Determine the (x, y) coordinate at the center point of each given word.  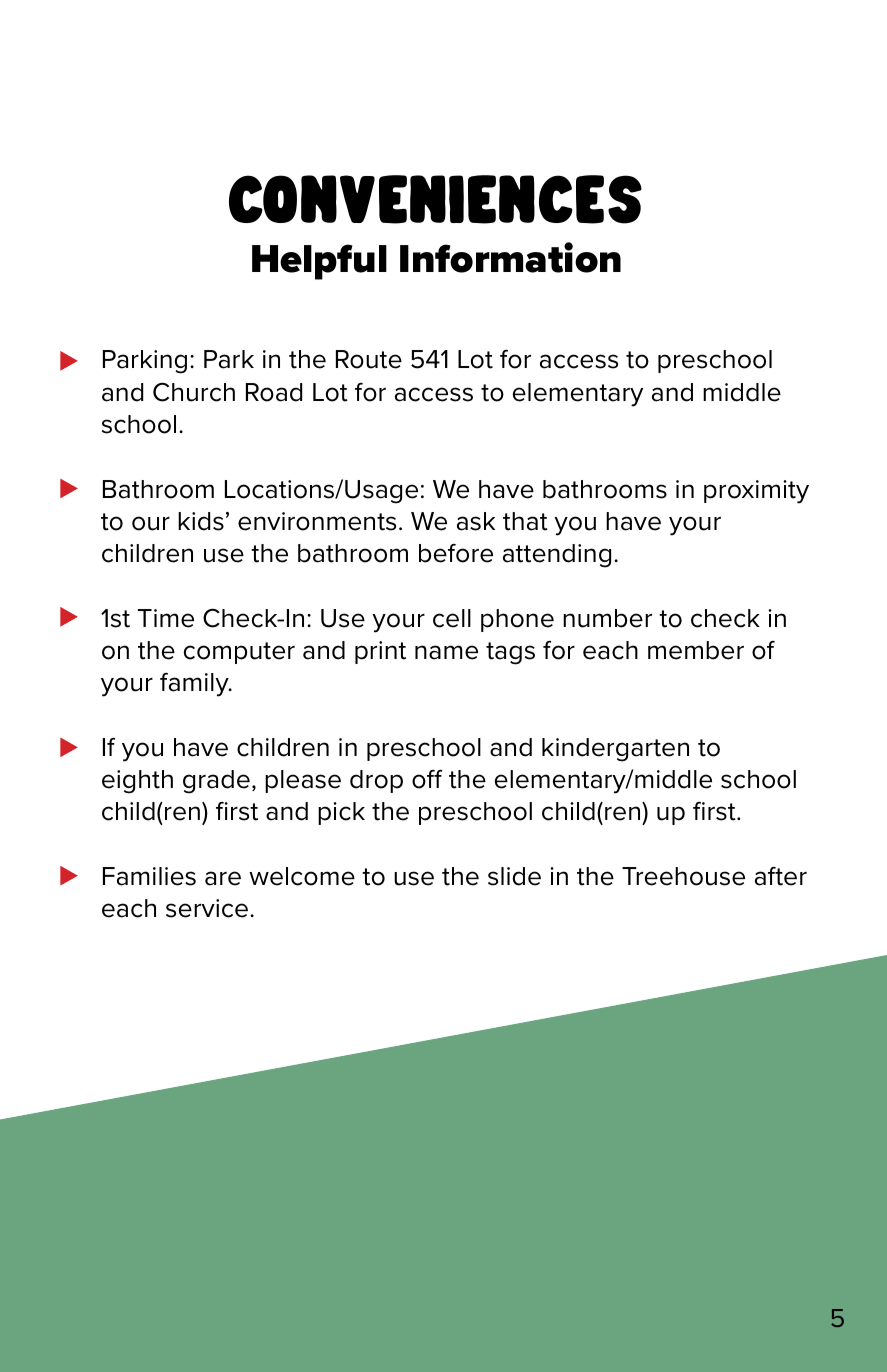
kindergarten (615, 750)
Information (510, 257)
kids (201, 521)
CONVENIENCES (435, 199)
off (427, 779)
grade (216, 782)
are (223, 878)
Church (194, 392)
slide (514, 876)
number (607, 618)
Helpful (319, 262)
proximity (756, 492)
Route (369, 359)
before (456, 553)
